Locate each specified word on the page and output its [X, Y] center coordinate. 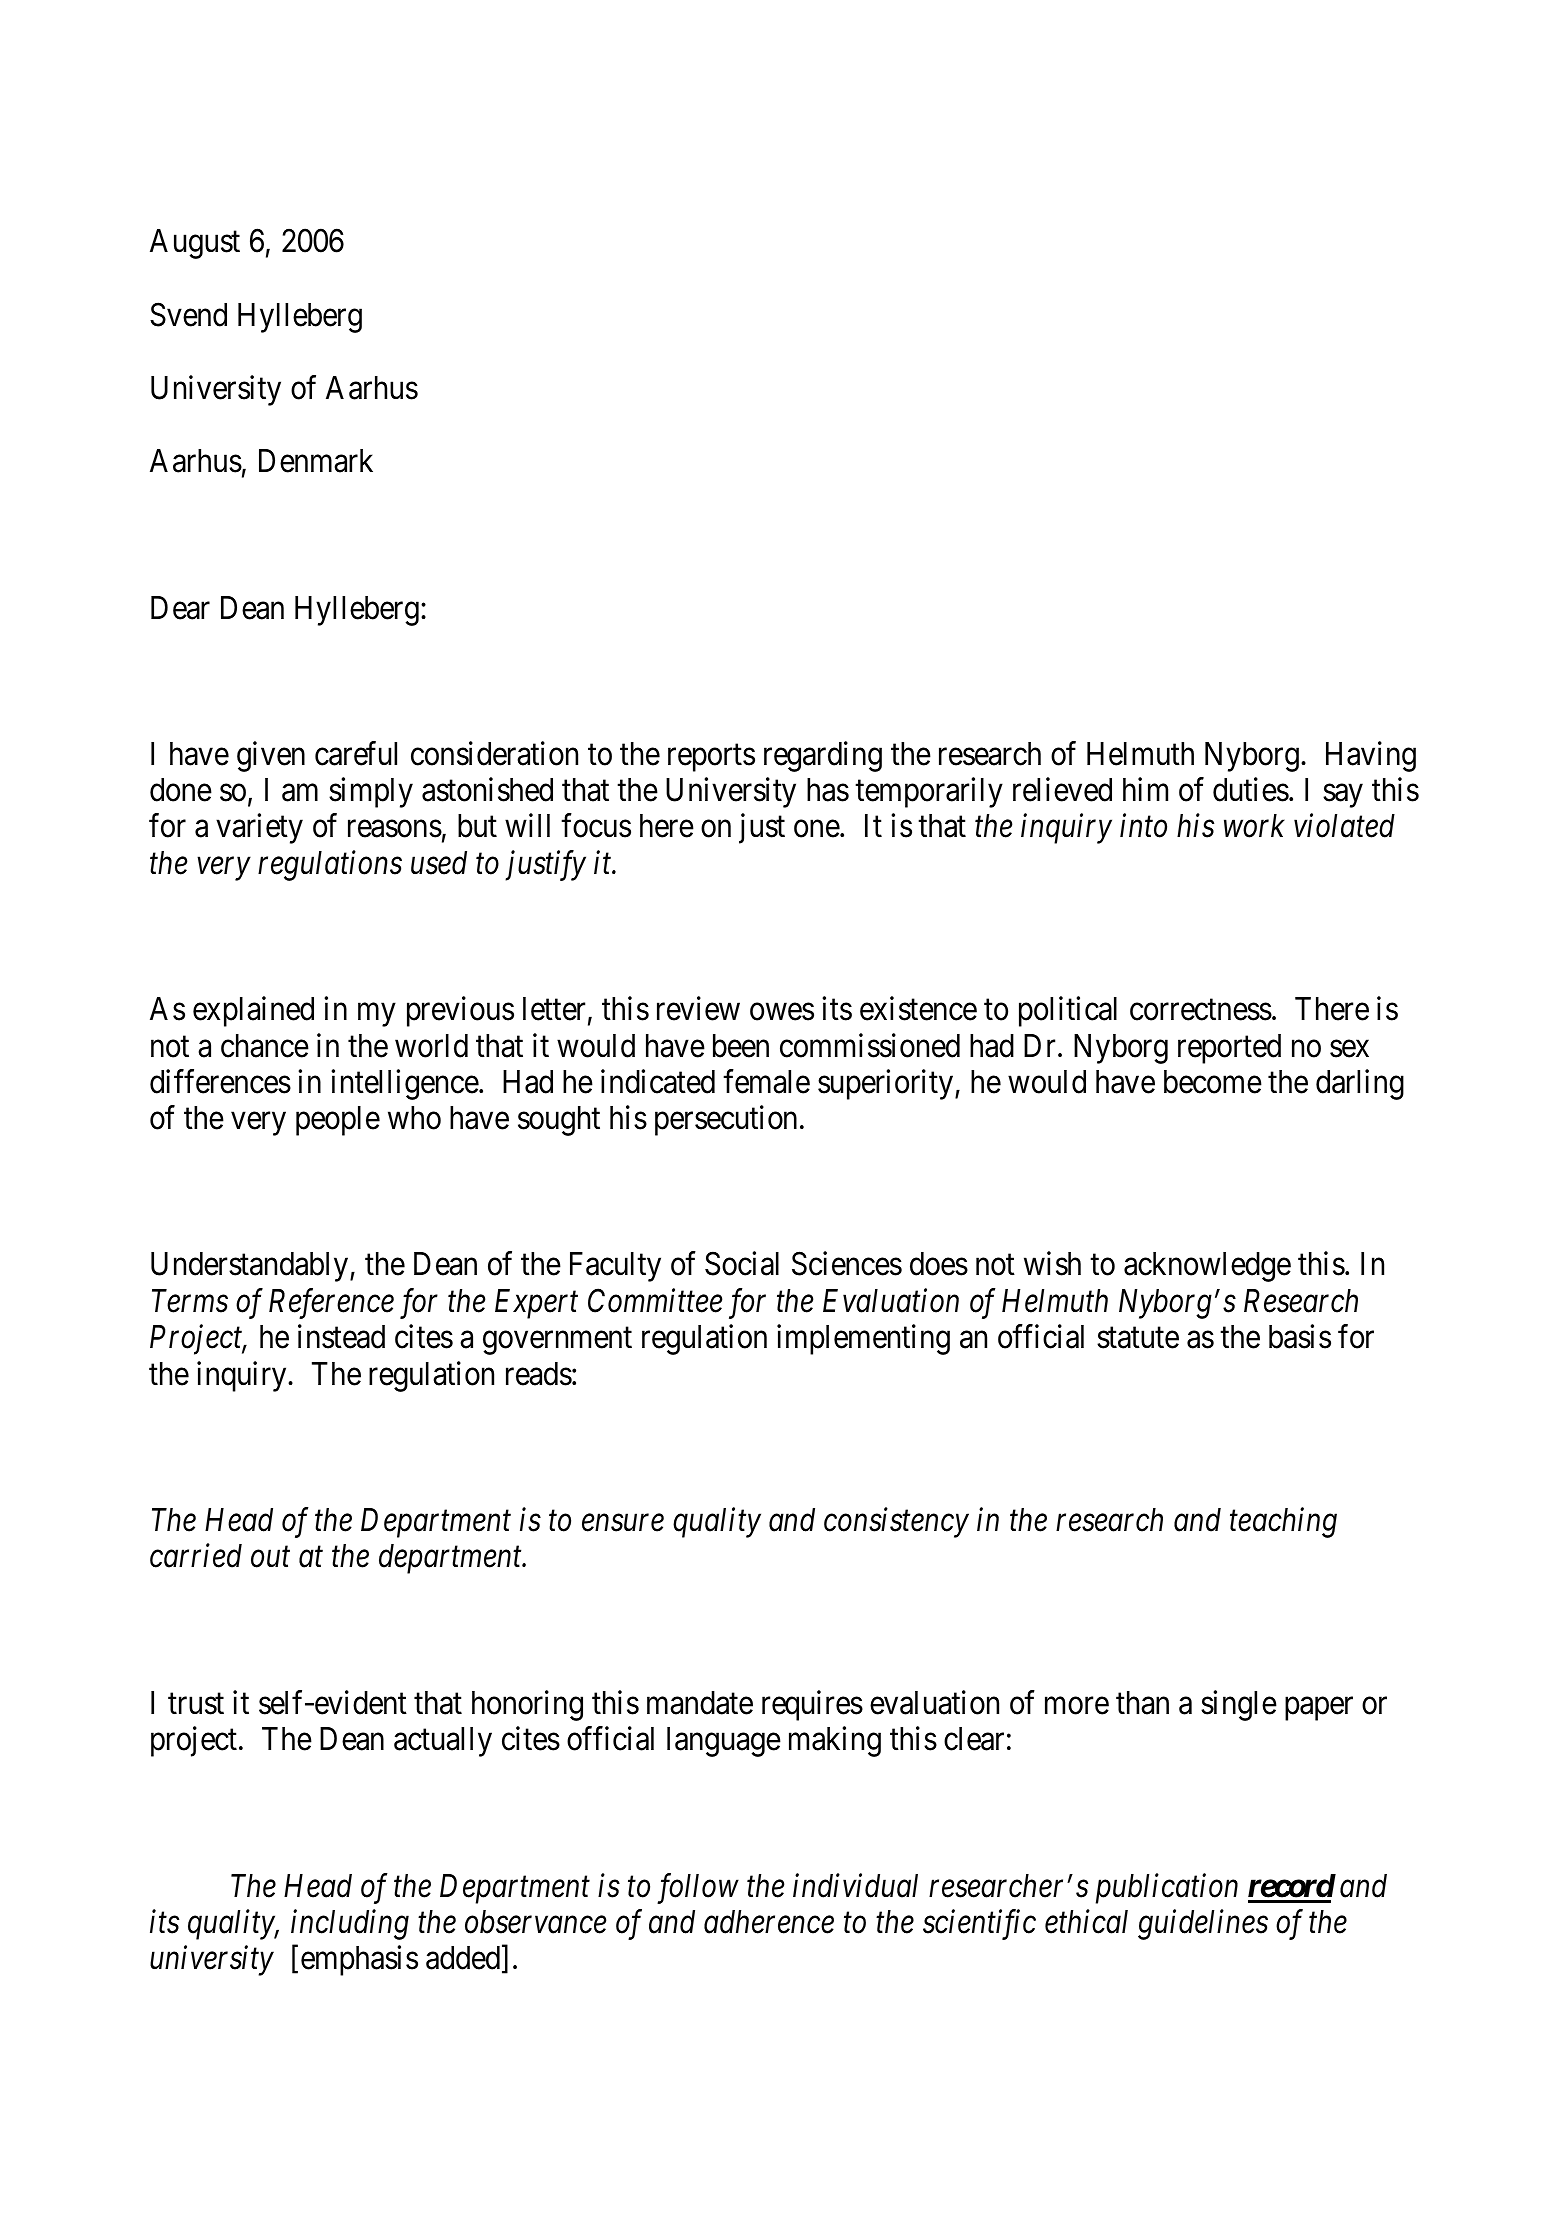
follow [698, 1888]
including [350, 1924]
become [1213, 1082]
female [766, 1081]
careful [356, 753]
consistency [896, 1523]
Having [1371, 756]
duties [1251, 790]
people [338, 1121]
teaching [1283, 1523]
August [195, 244]
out [270, 1558]
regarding [823, 756]
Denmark [316, 461]
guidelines [1203, 1924]
